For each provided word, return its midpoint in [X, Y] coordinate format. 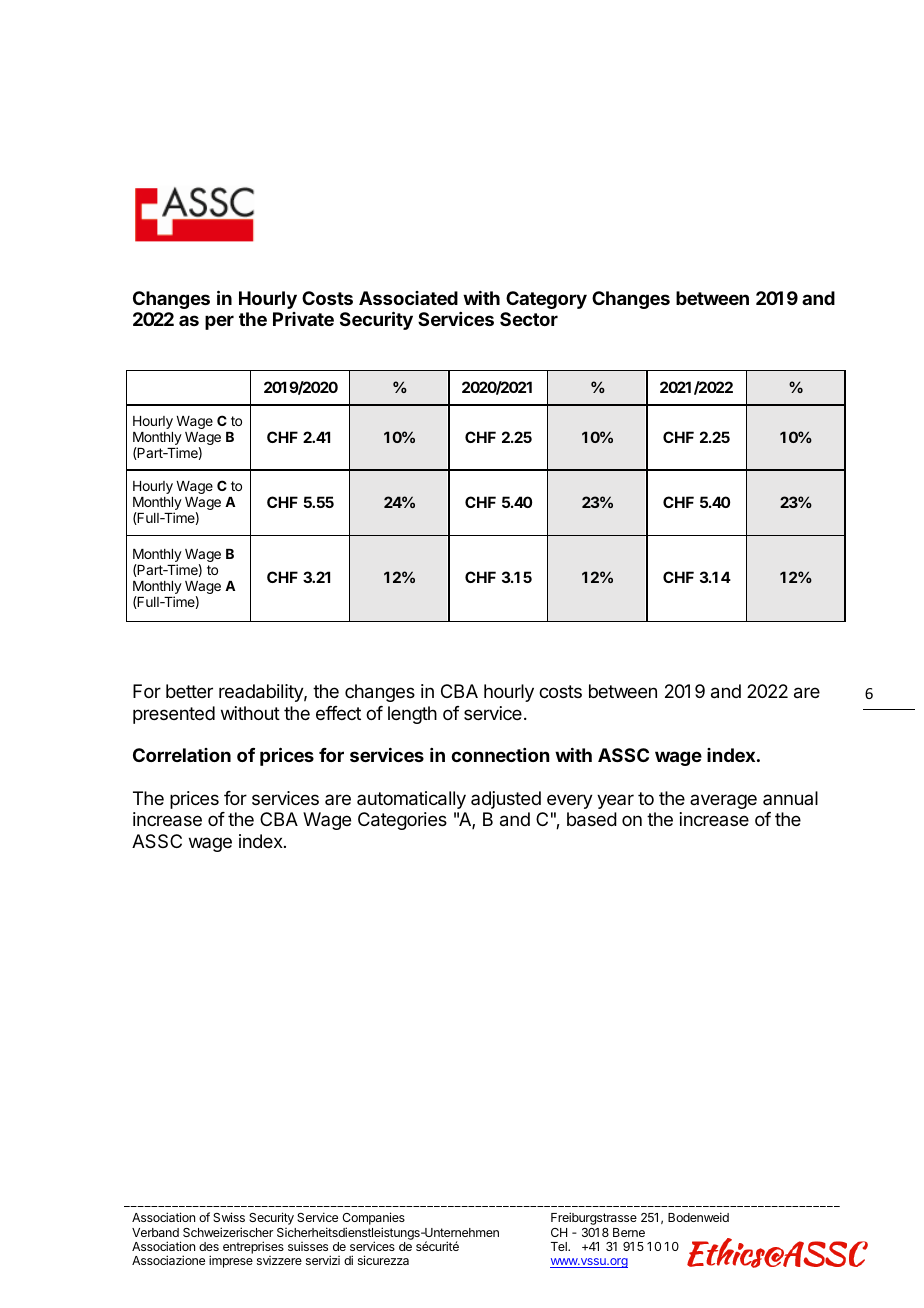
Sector [529, 319]
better [189, 691]
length [412, 715]
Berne [629, 1232]
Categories [402, 821]
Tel [560, 1246]
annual [790, 798]
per [219, 322]
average [723, 801]
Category [546, 300]
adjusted [506, 800]
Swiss [229, 1217]
